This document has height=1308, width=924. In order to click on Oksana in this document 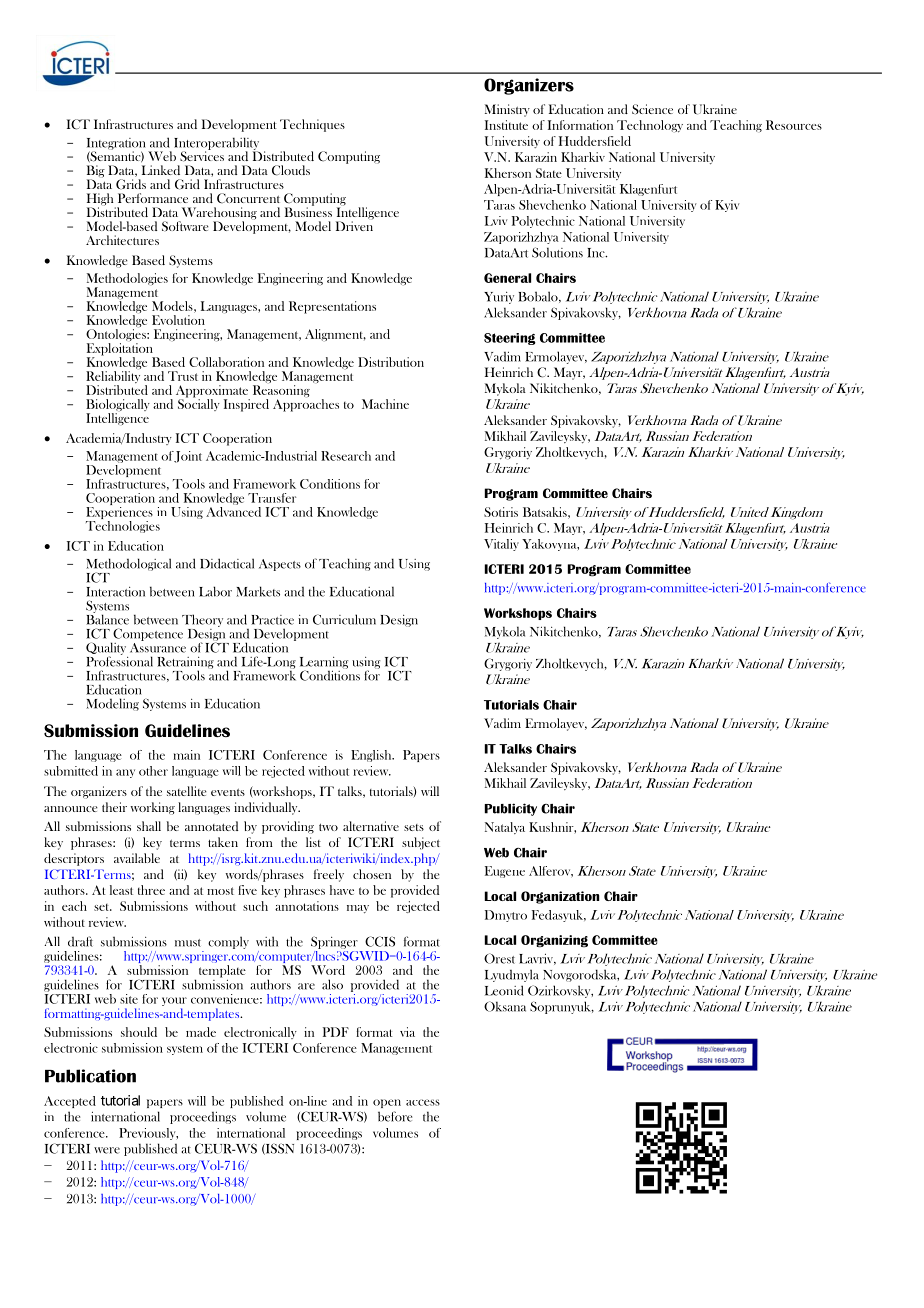, I will do `click(505, 1006)`.
